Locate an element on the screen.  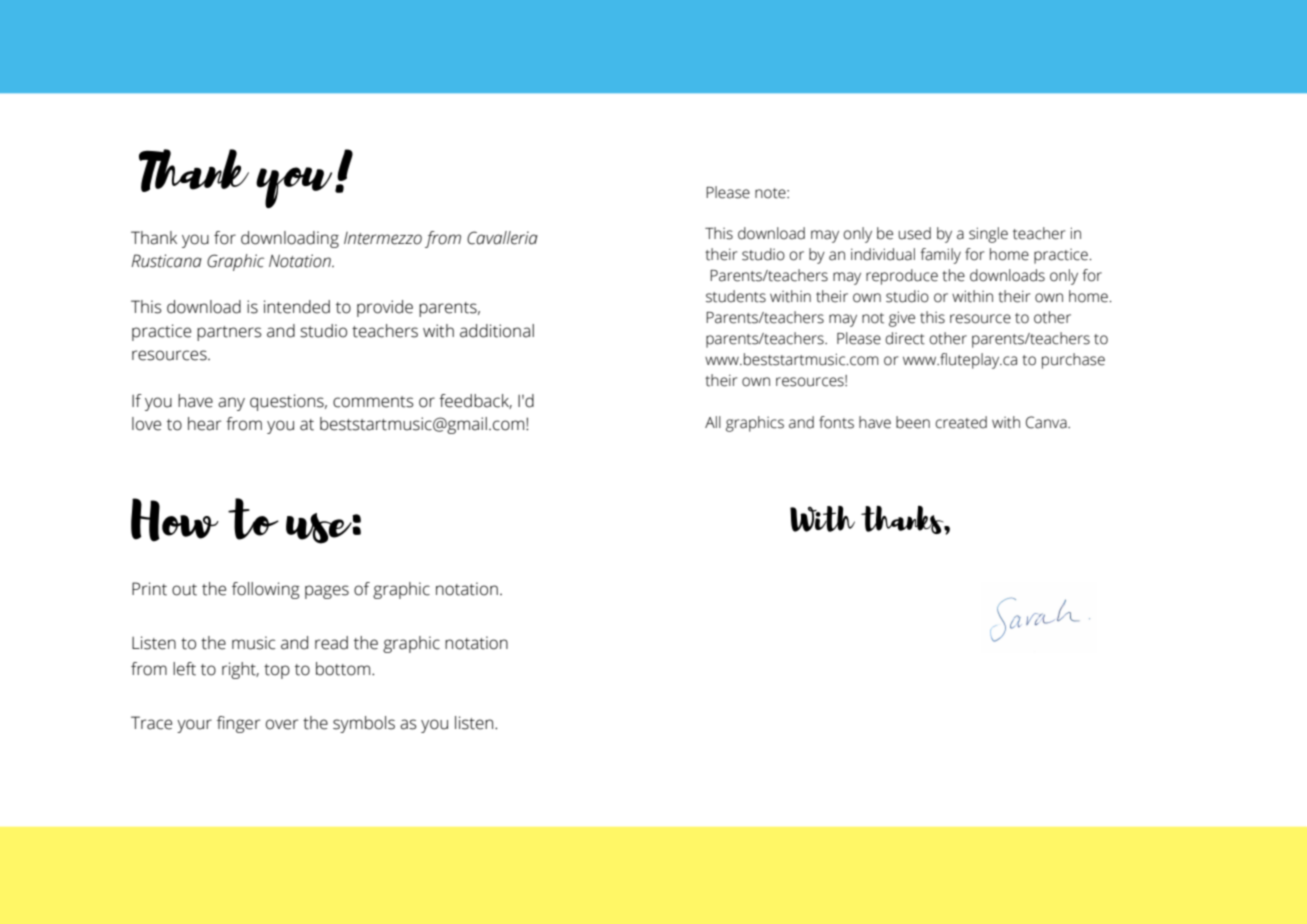
fonts is located at coordinates (836, 422).
